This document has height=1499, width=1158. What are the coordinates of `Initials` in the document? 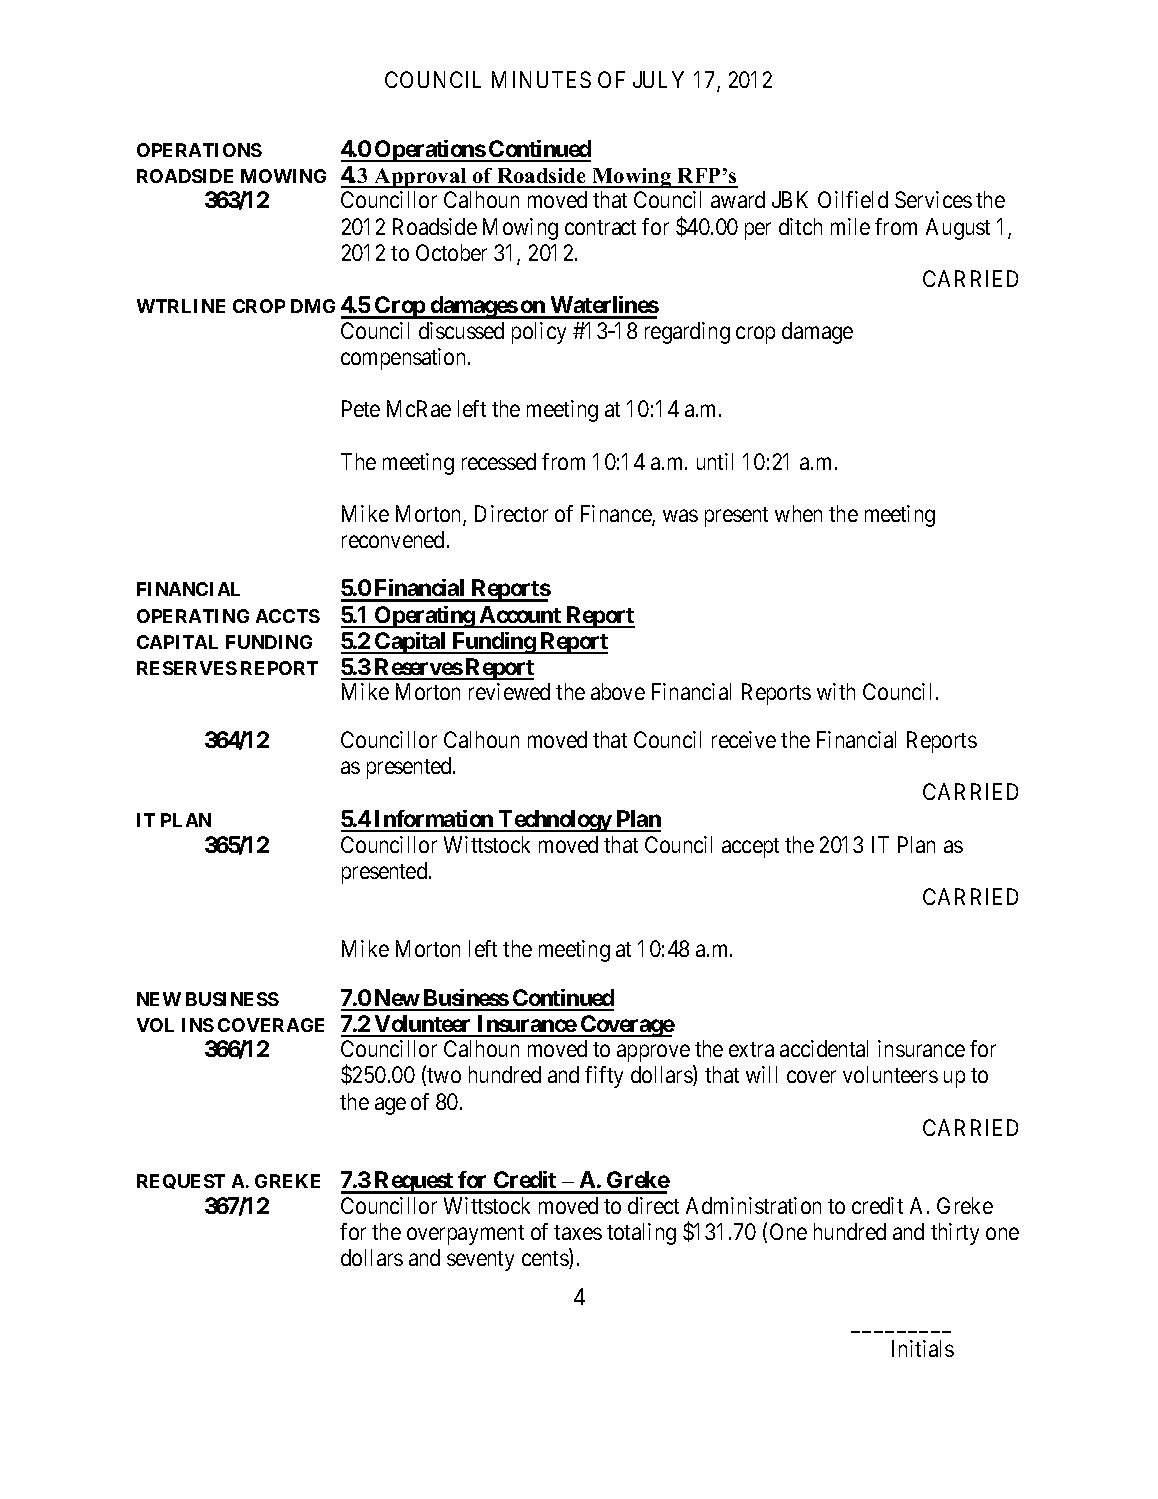 It's located at (923, 1348).
